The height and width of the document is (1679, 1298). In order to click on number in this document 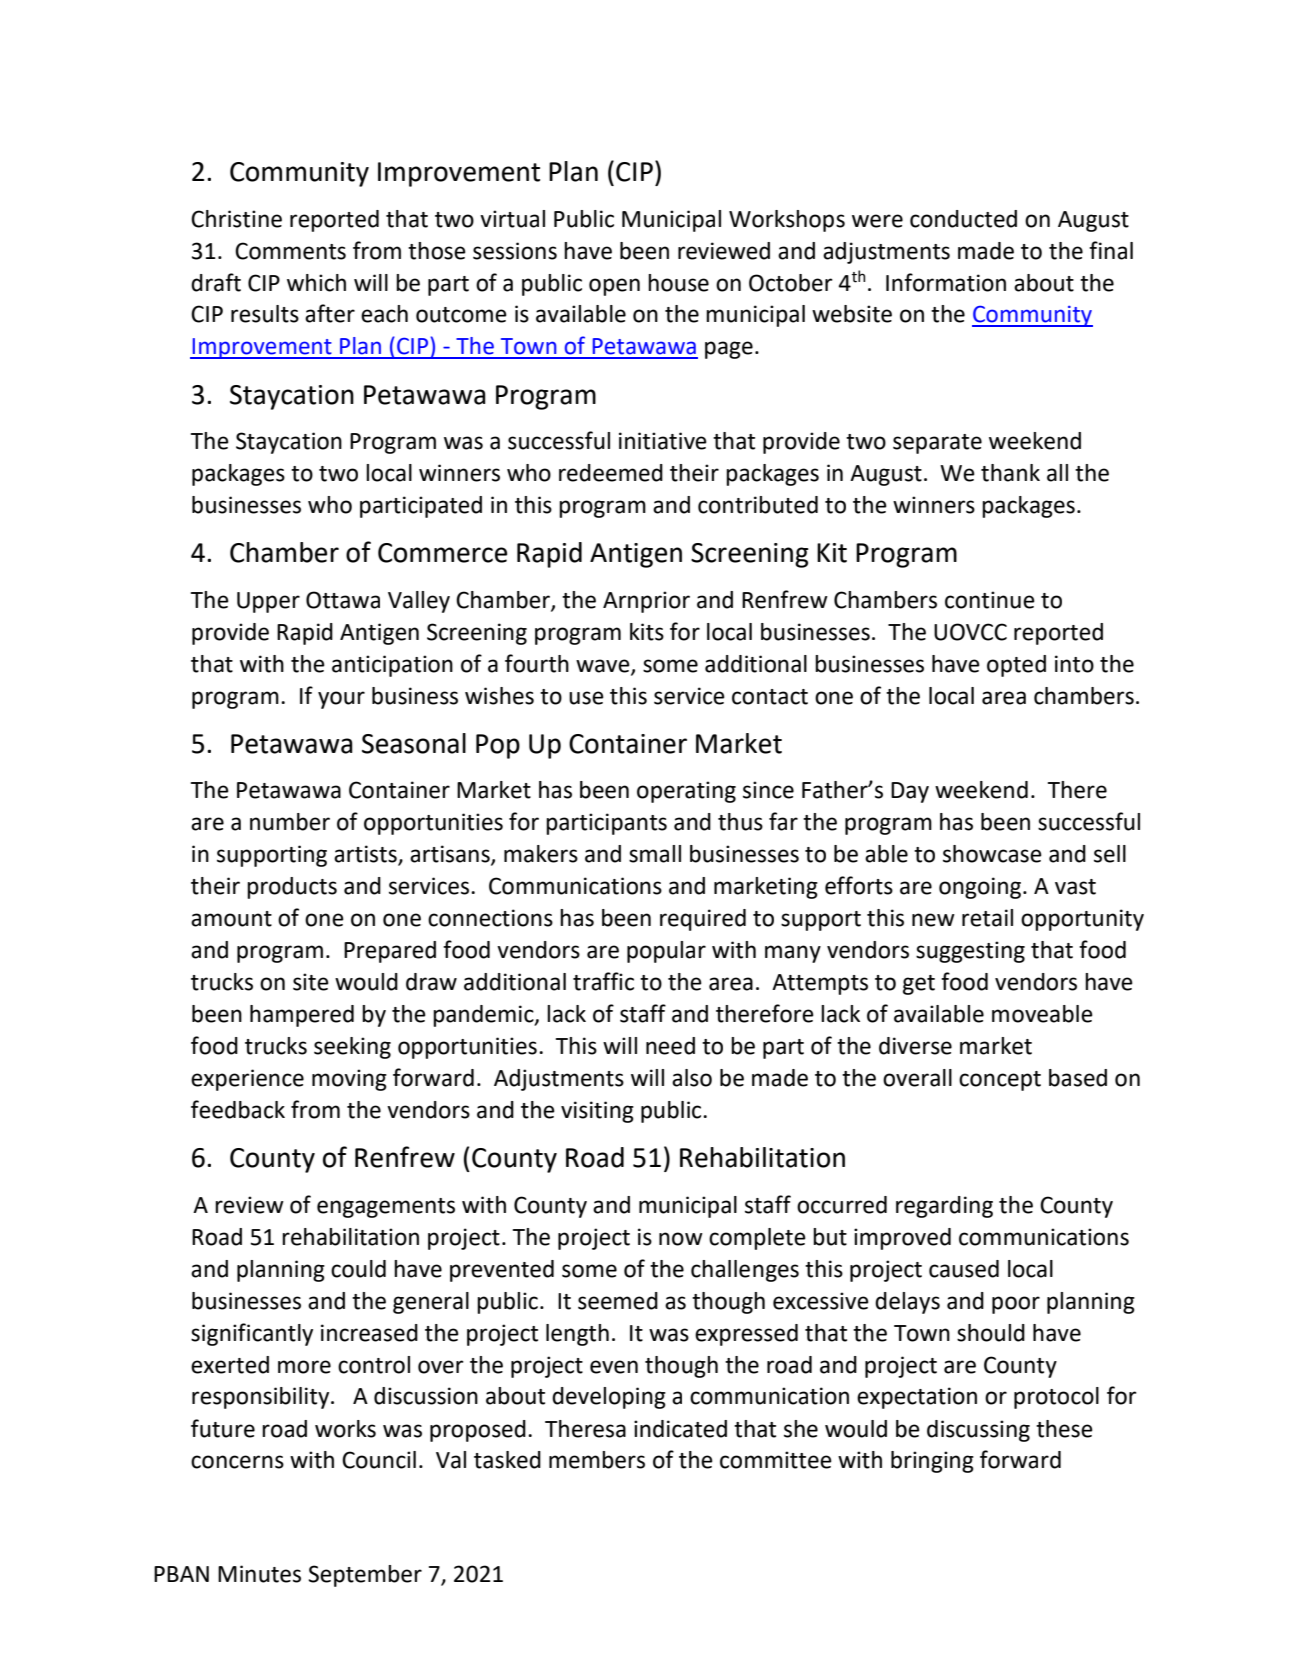, I will do `click(290, 822)`.
